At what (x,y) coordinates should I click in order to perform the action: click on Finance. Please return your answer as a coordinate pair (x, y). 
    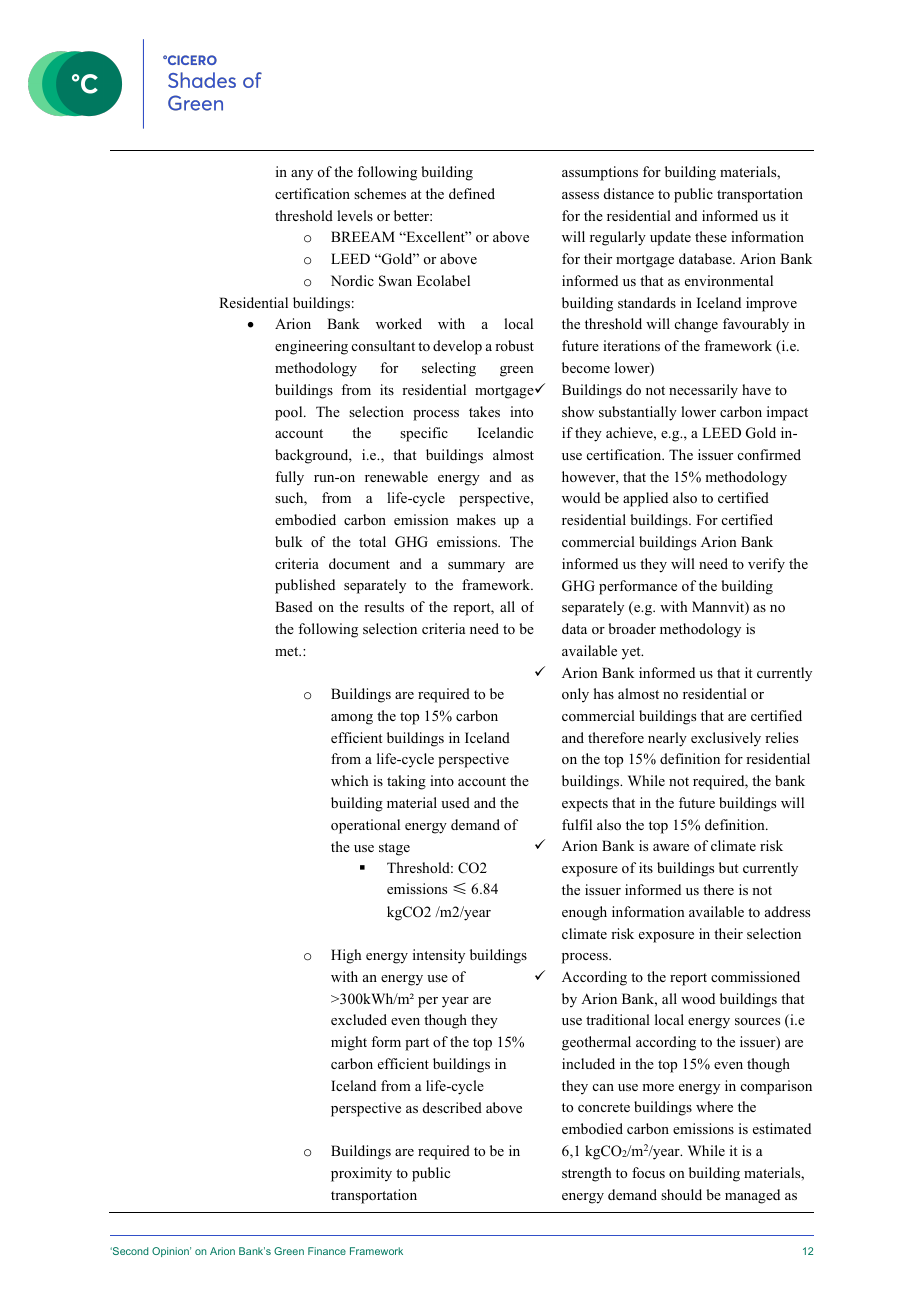
    Looking at the image, I should click on (327, 1251).
